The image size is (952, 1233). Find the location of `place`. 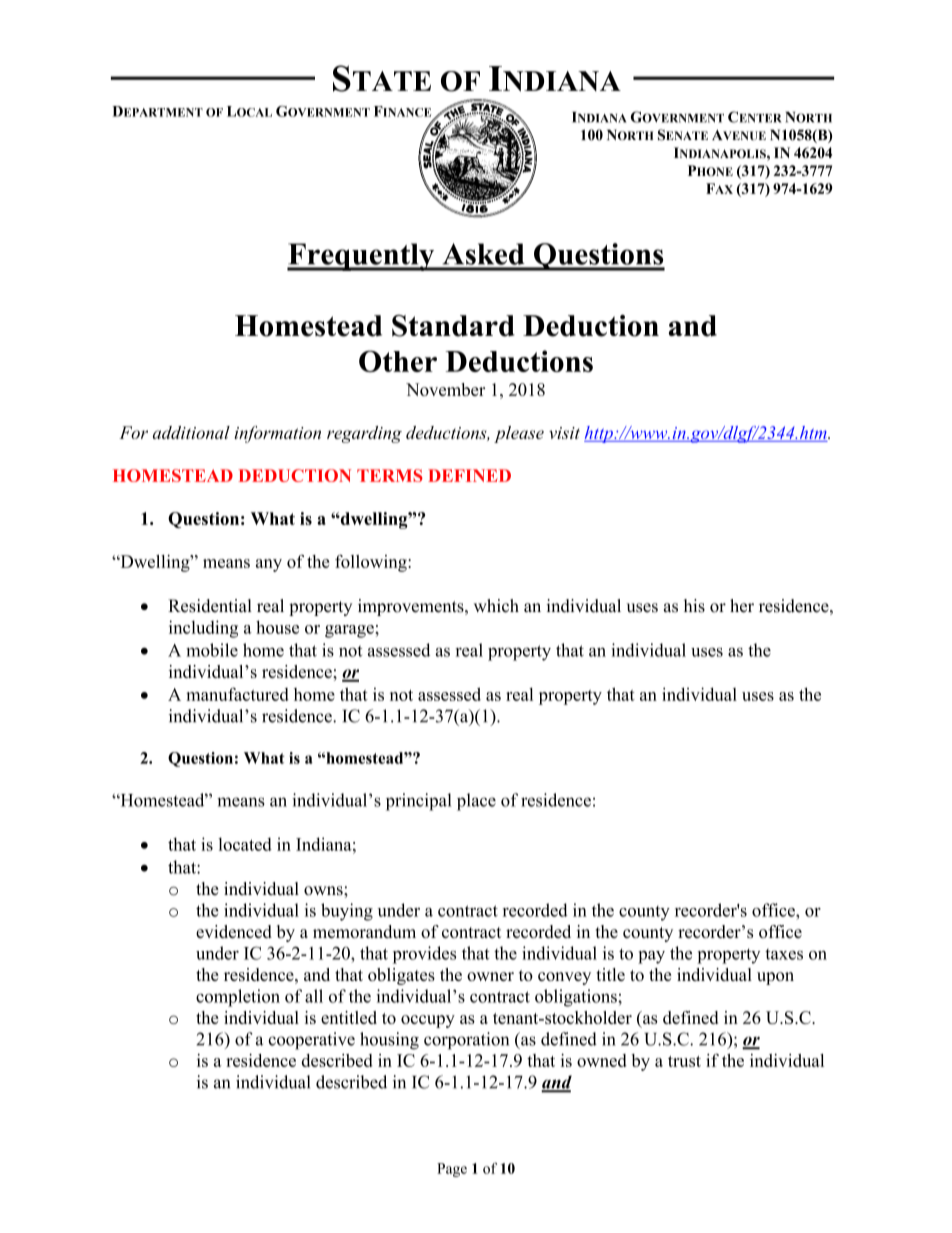

place is located at coordinates (476, 802).
